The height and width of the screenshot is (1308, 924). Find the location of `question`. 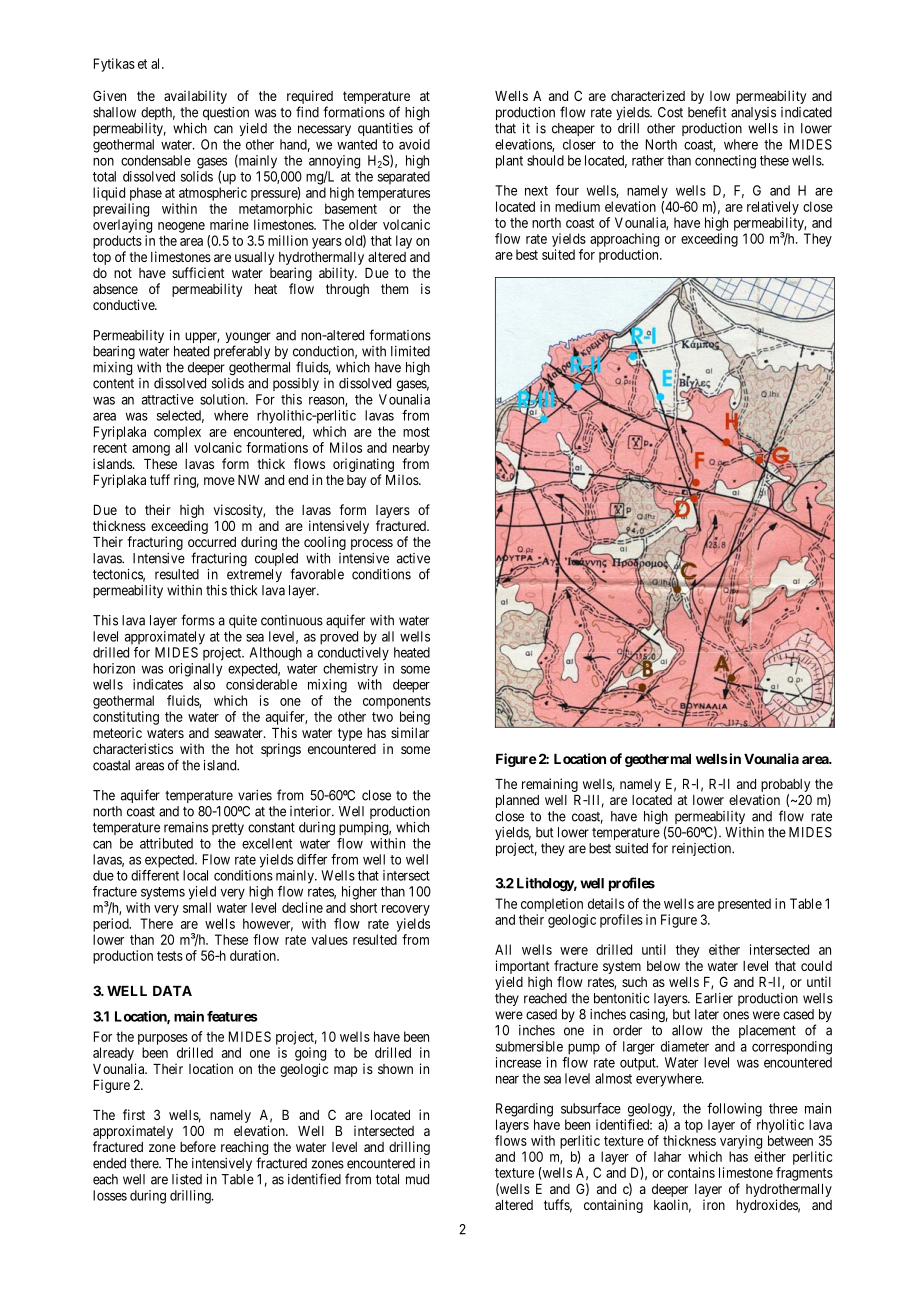

question is located at coordinates (226, 113).
